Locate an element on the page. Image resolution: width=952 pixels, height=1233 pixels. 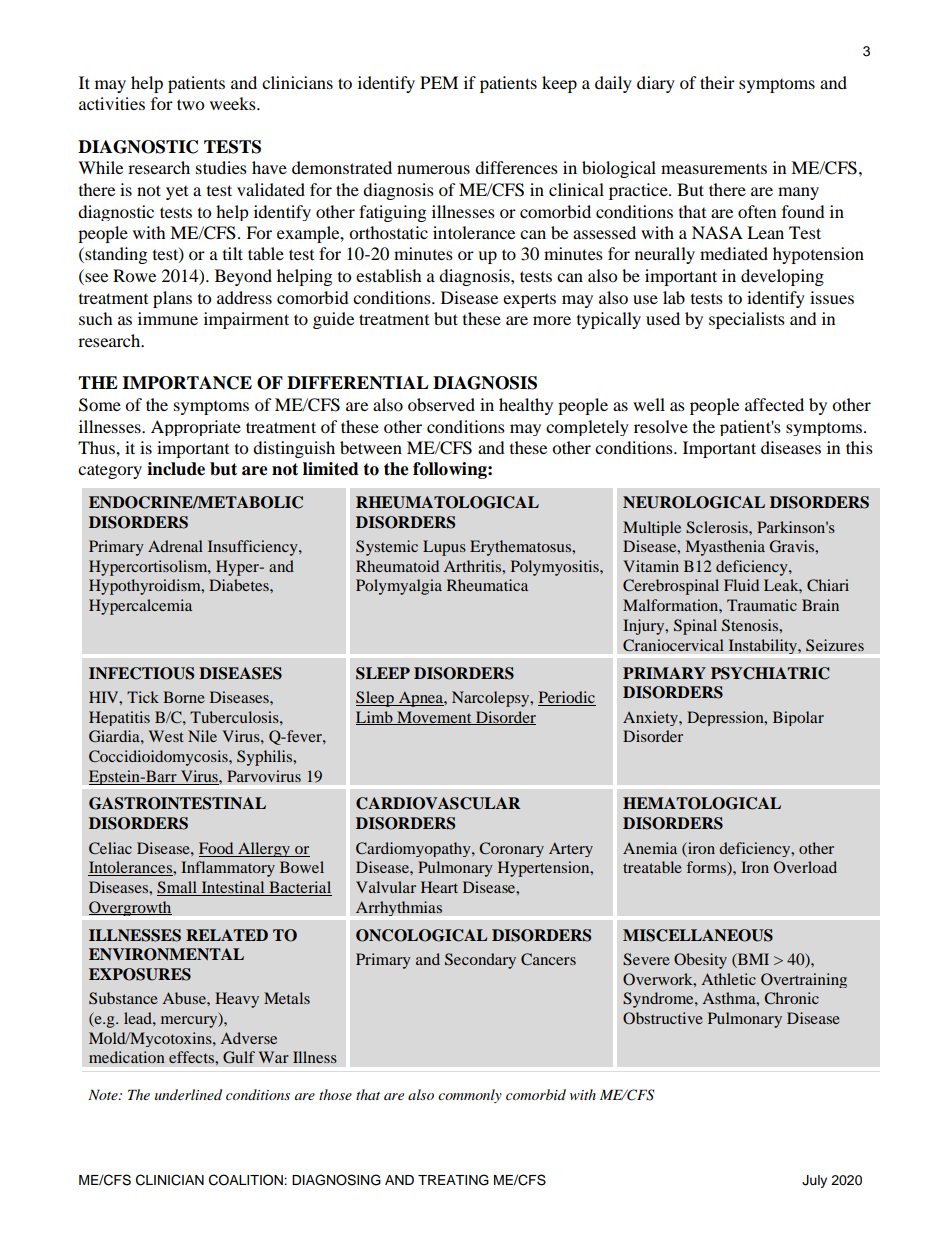
HEMATOLOGICAL is located at coordinates (702, 803).
